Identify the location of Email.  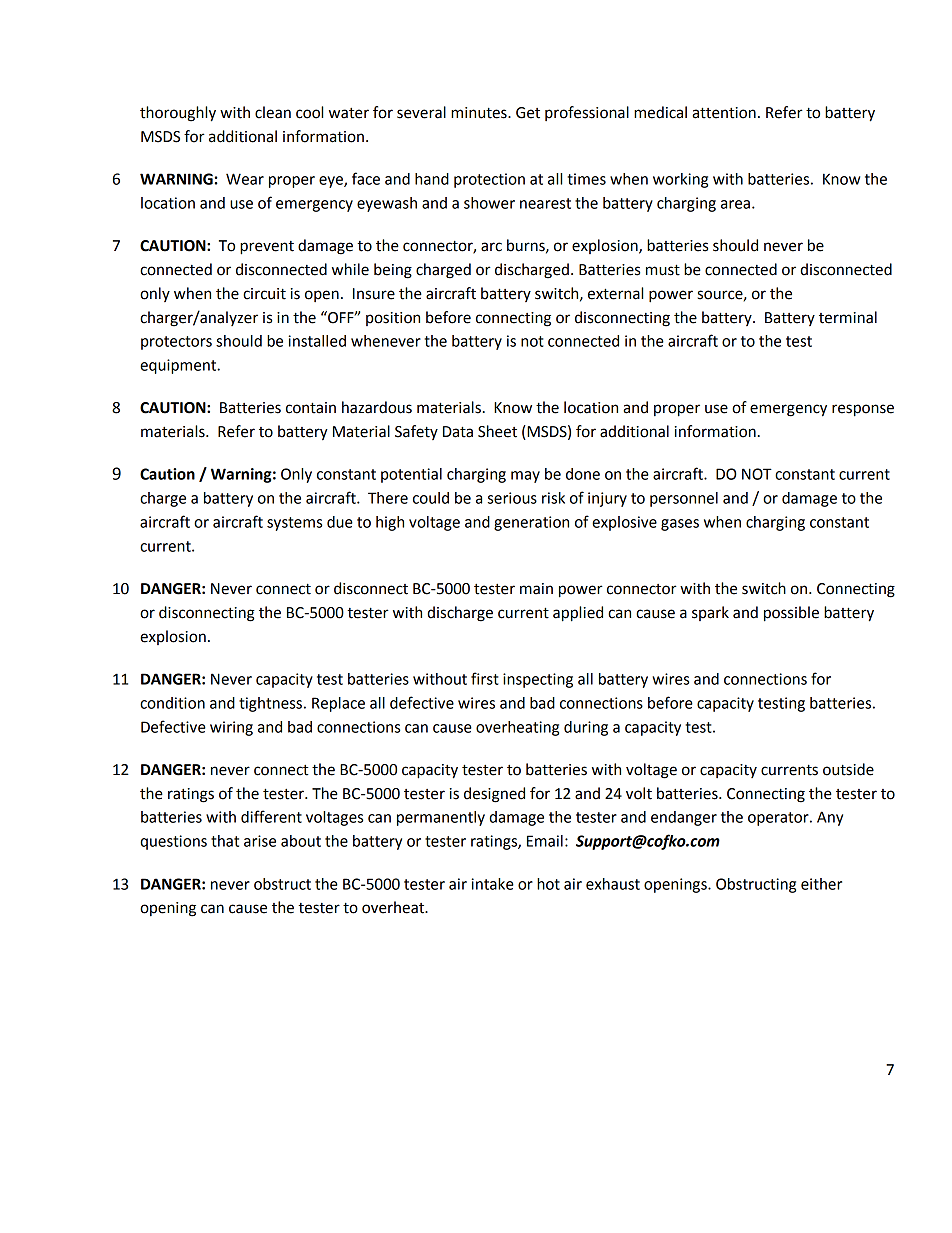
(545, 841).
